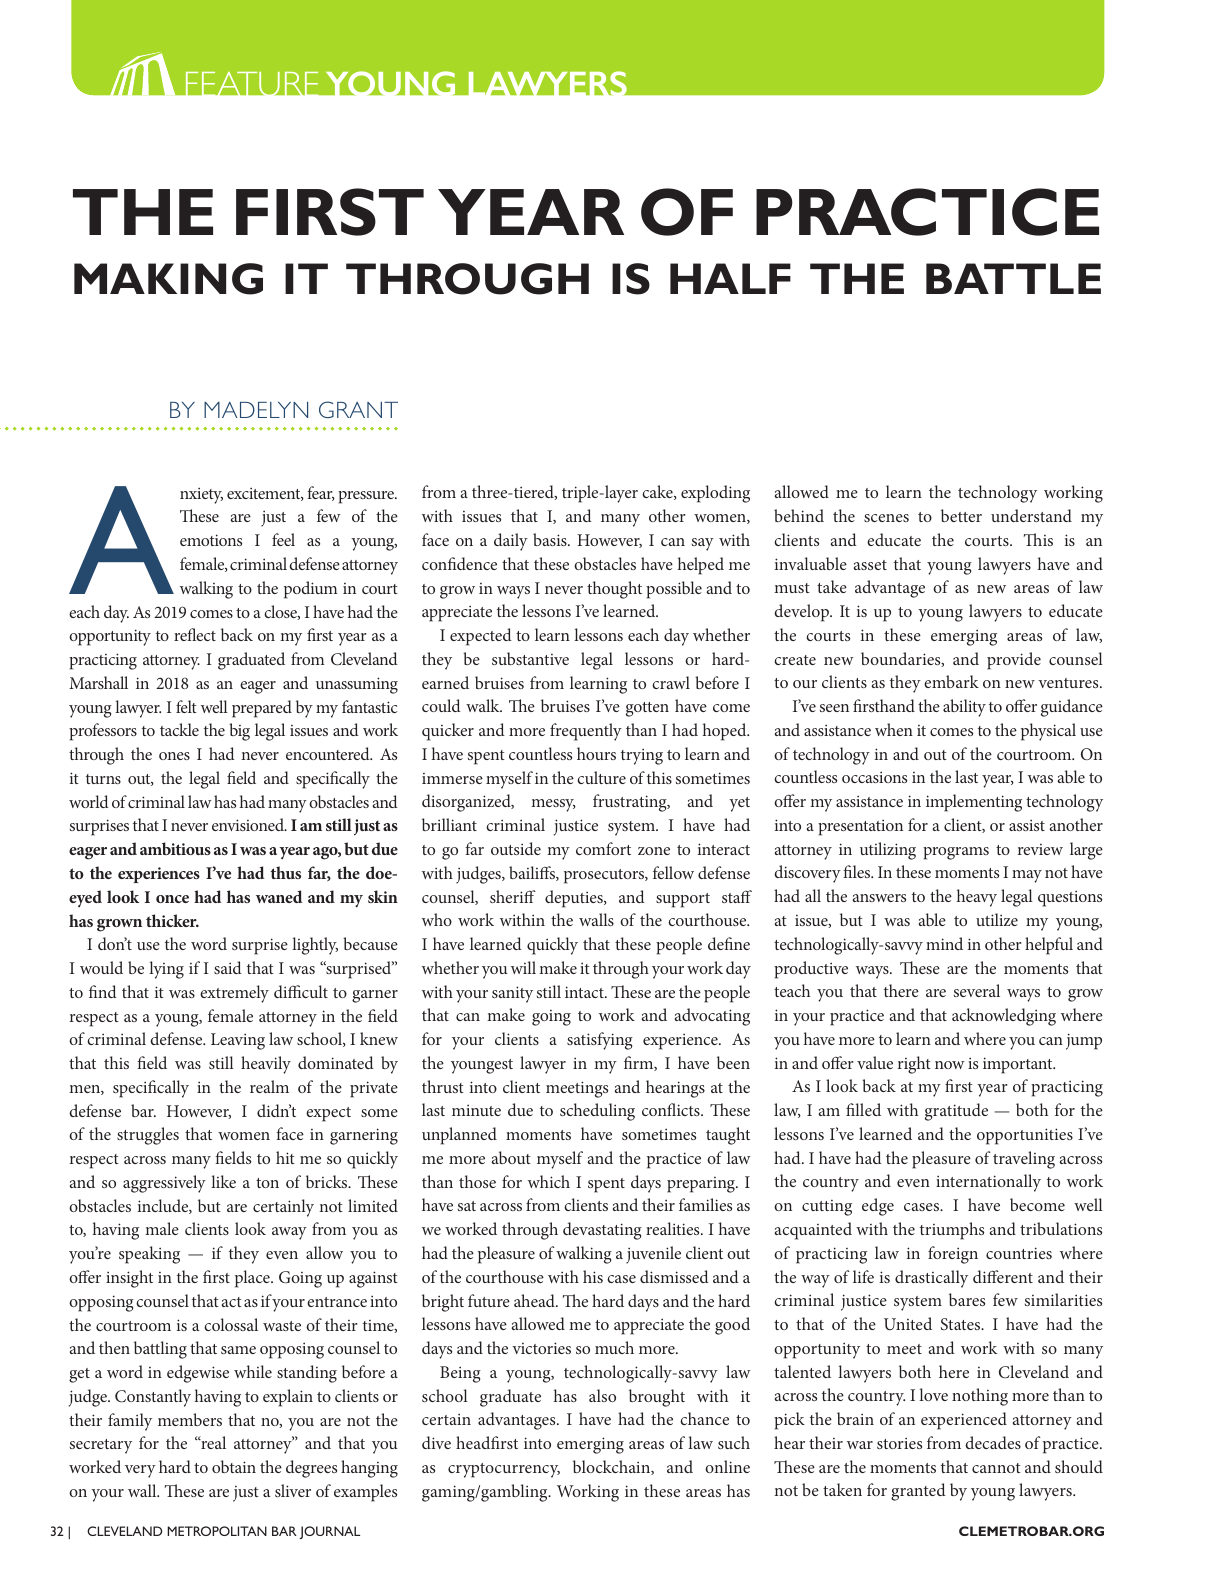 The width and height of the page is (1212, 1569). What do you see at coordinates (964, 708) in the page?
I see `ability` at bounding box center [964, 708].
